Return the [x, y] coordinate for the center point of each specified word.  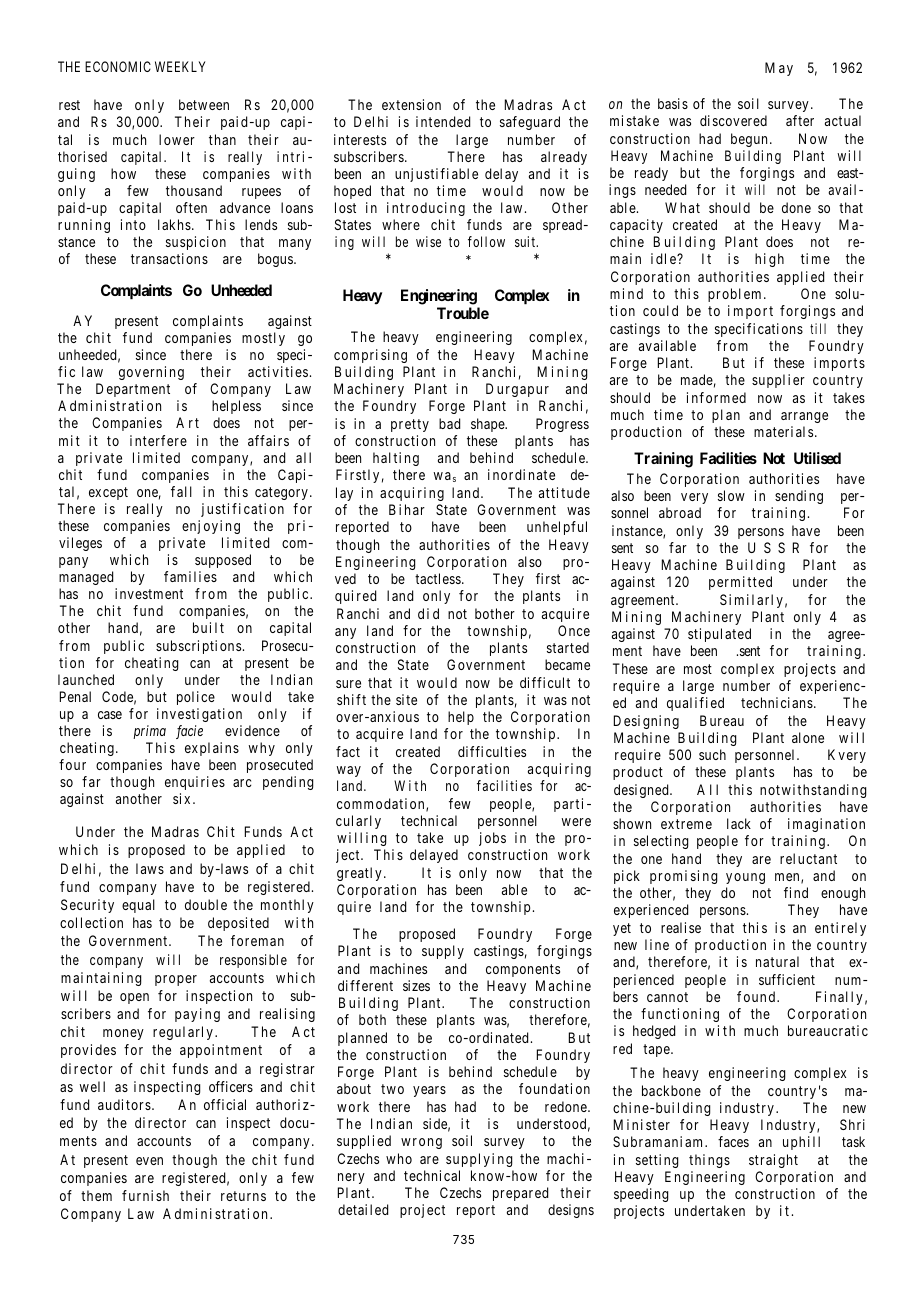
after [800, 120]
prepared [520, 1194]
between [204, 104]
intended [443, 121]
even [149, 1161]
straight [773, 1161]
